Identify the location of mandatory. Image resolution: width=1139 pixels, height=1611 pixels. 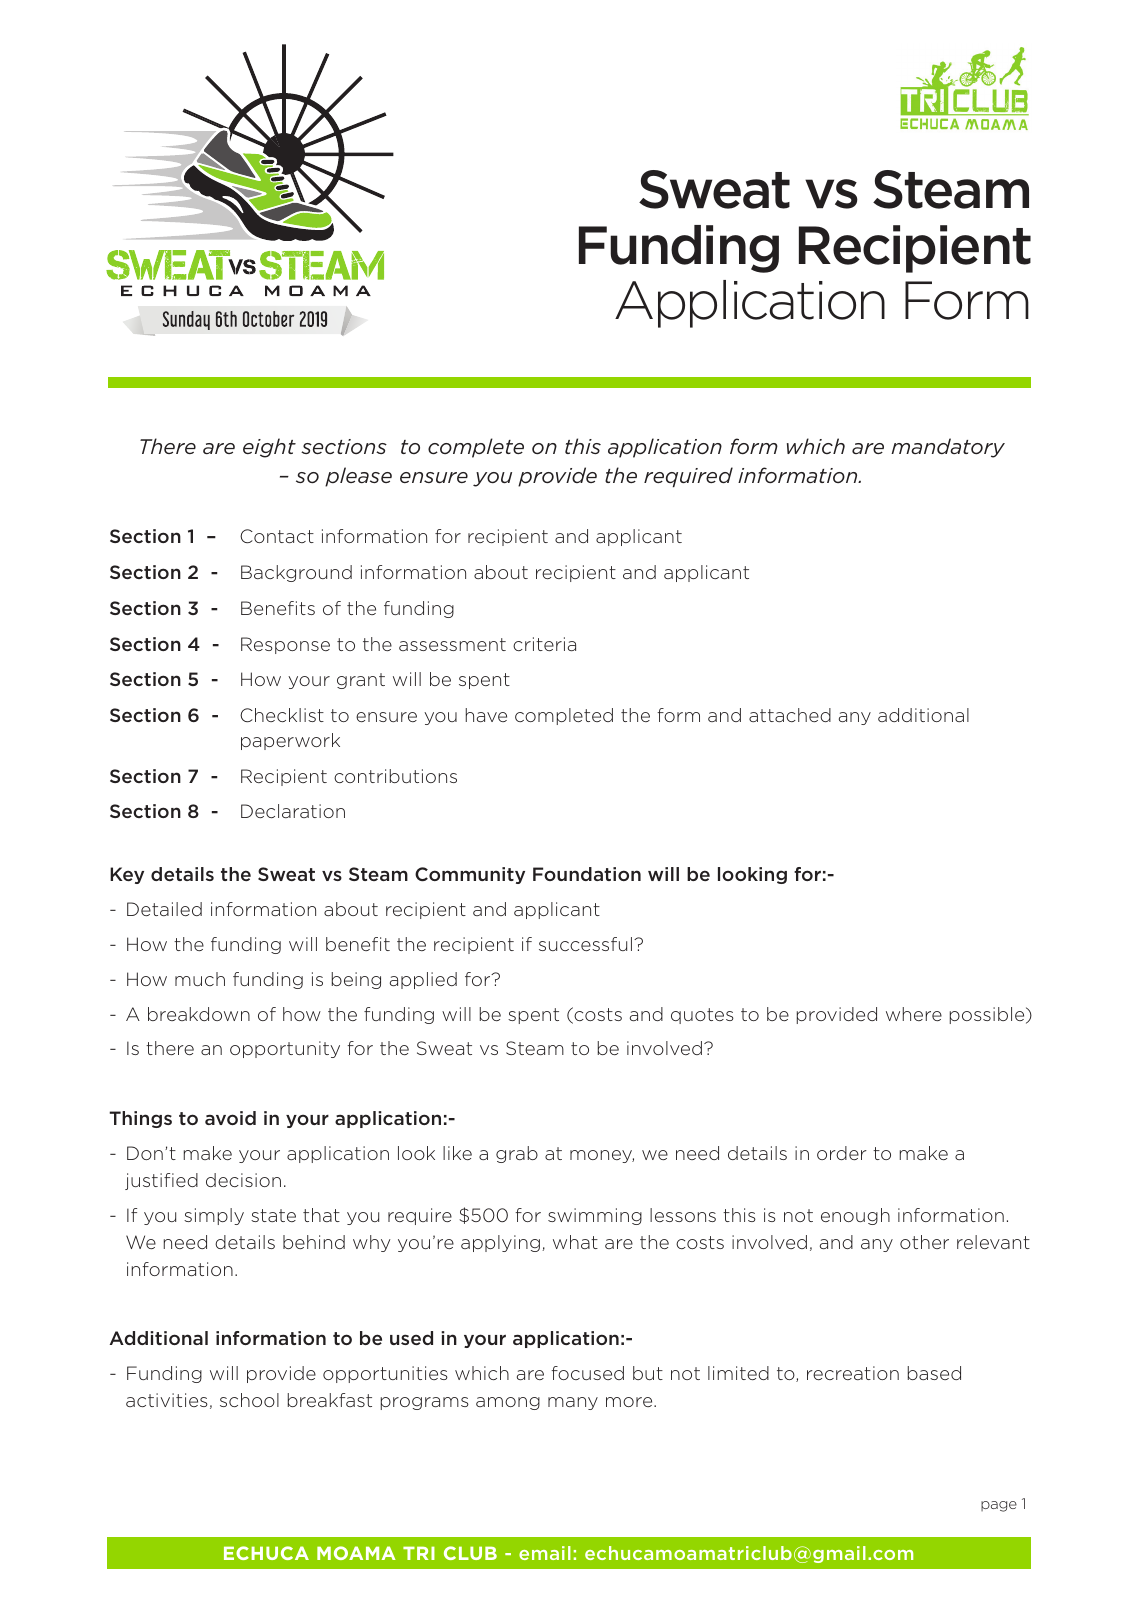
(948, 448).
